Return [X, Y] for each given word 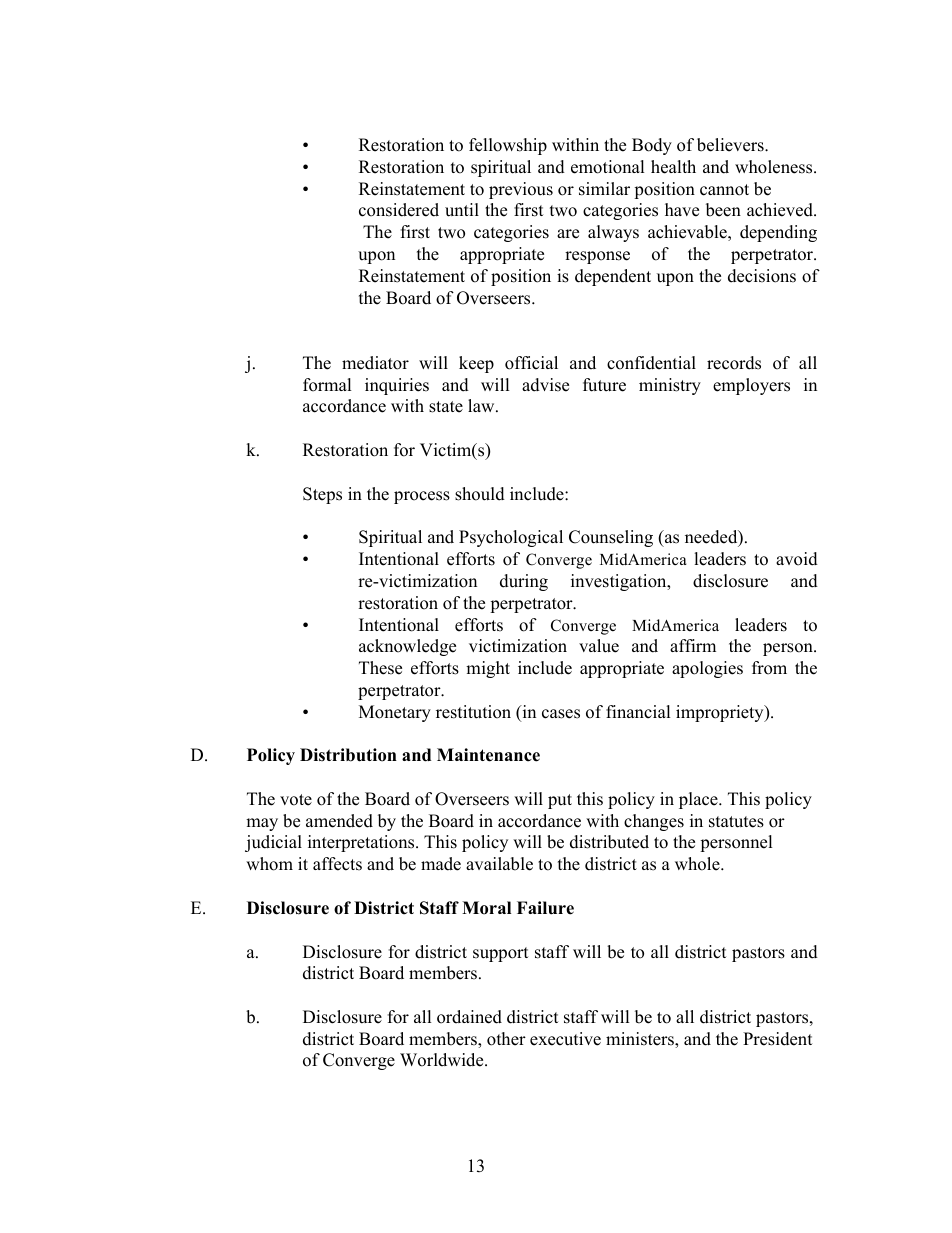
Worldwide [443, 1060]
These [380, 668]
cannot [724, 190]
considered [399, 210]
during [524, 582]
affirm [693, 645]
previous [521, 190]
